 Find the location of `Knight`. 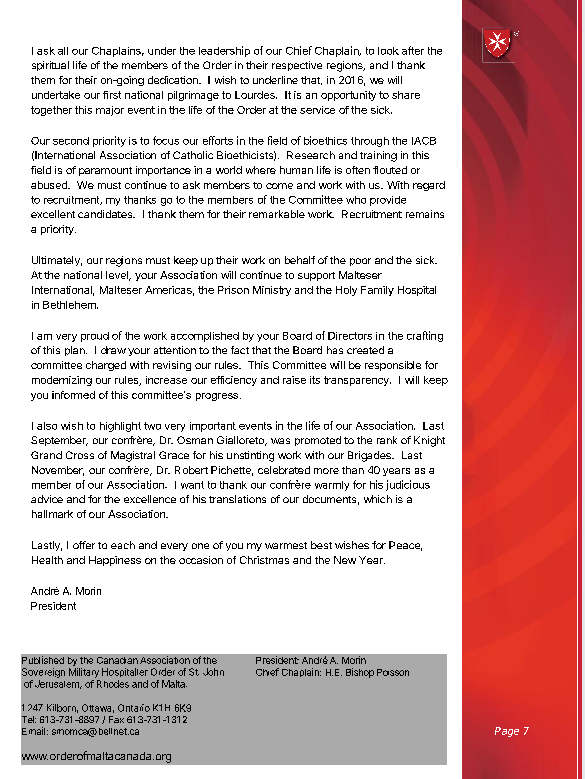

Knight is located at coordinates (429, 441).
